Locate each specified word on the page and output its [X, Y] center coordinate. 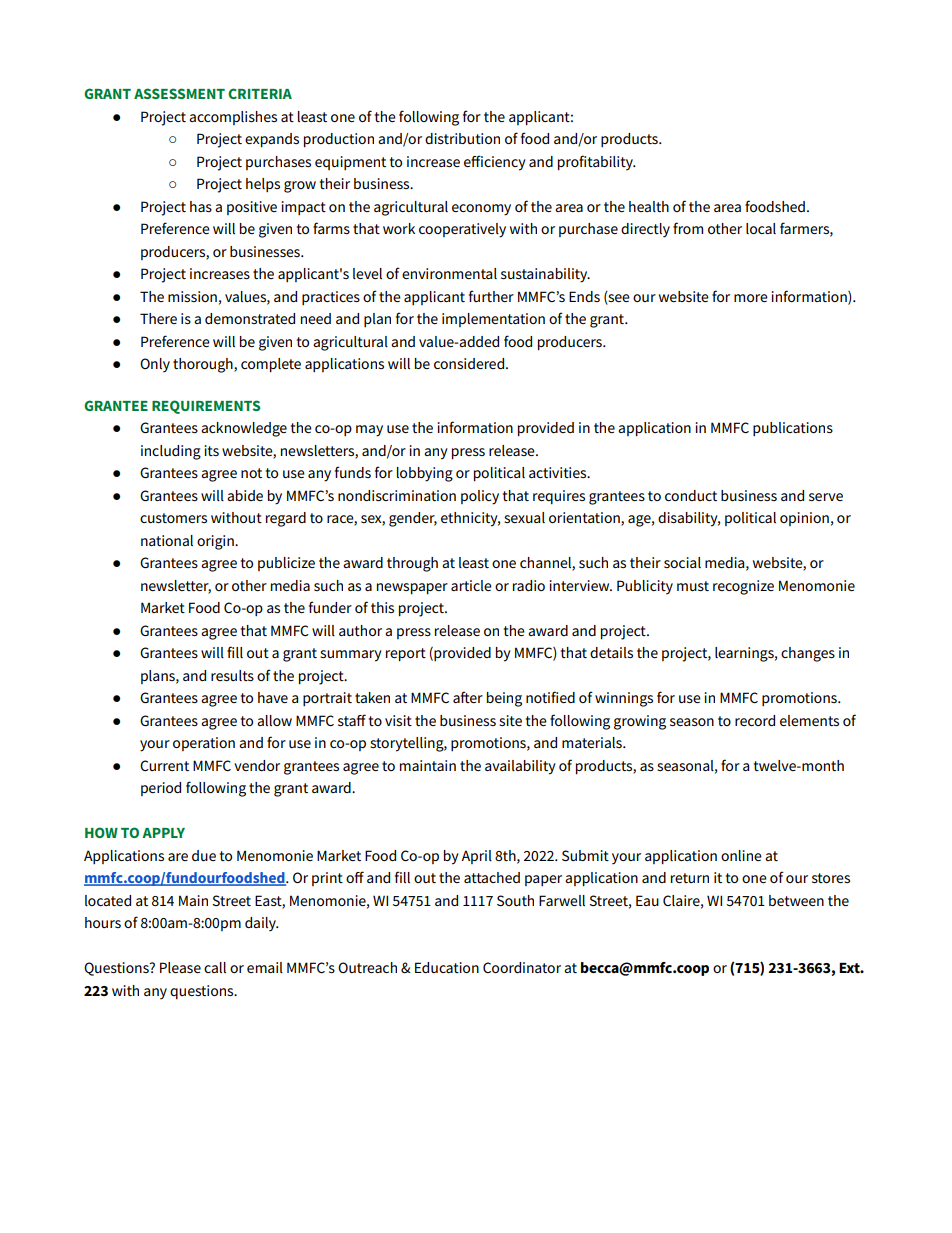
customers [173, 518]
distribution [462, 138]
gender [413, 519]
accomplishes [233, 118]
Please [180, 967]
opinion [804, 519]
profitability [596, 163]
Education [447, 967]
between [796, 900]
